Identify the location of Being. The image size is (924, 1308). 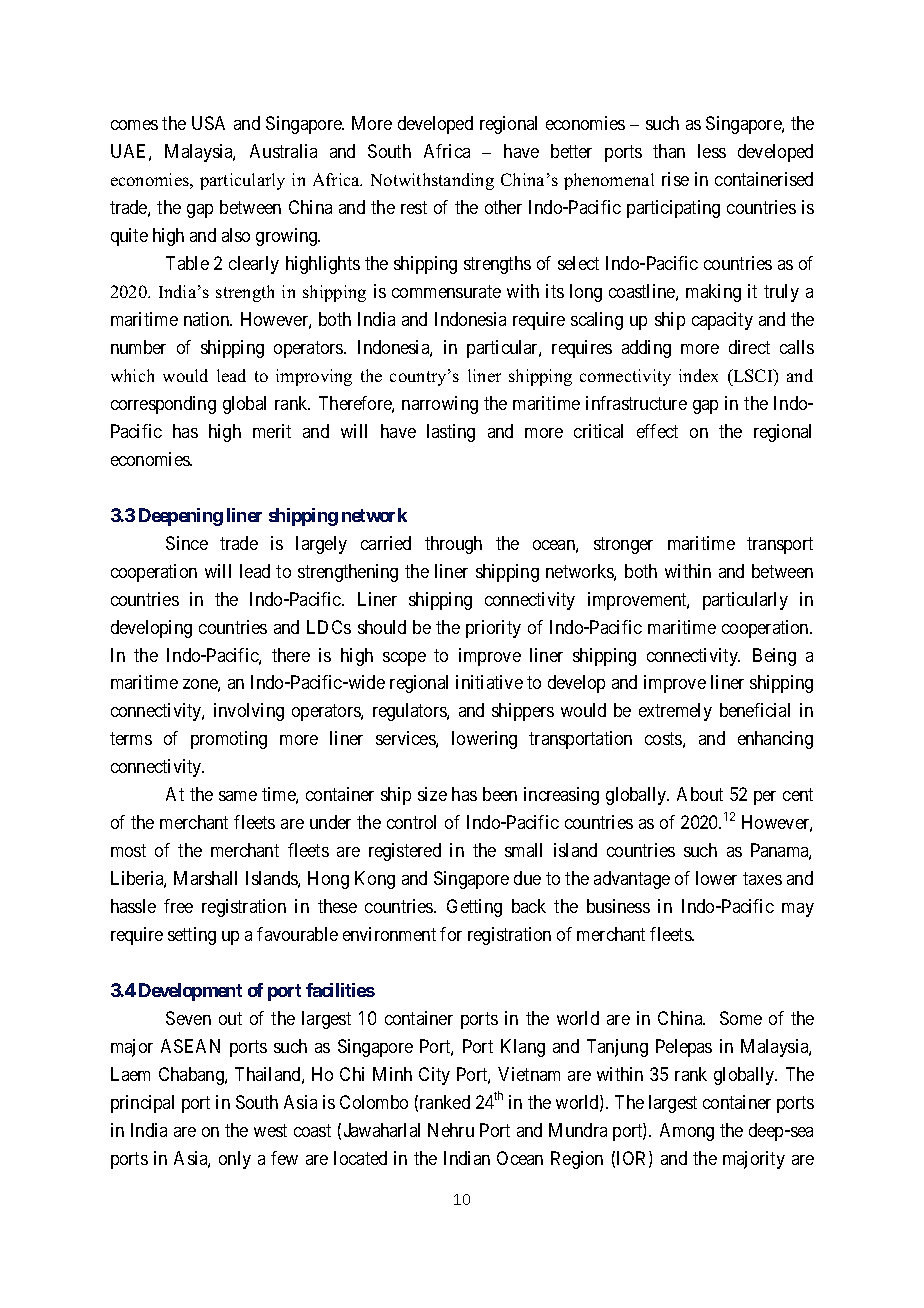
(774, 657).
